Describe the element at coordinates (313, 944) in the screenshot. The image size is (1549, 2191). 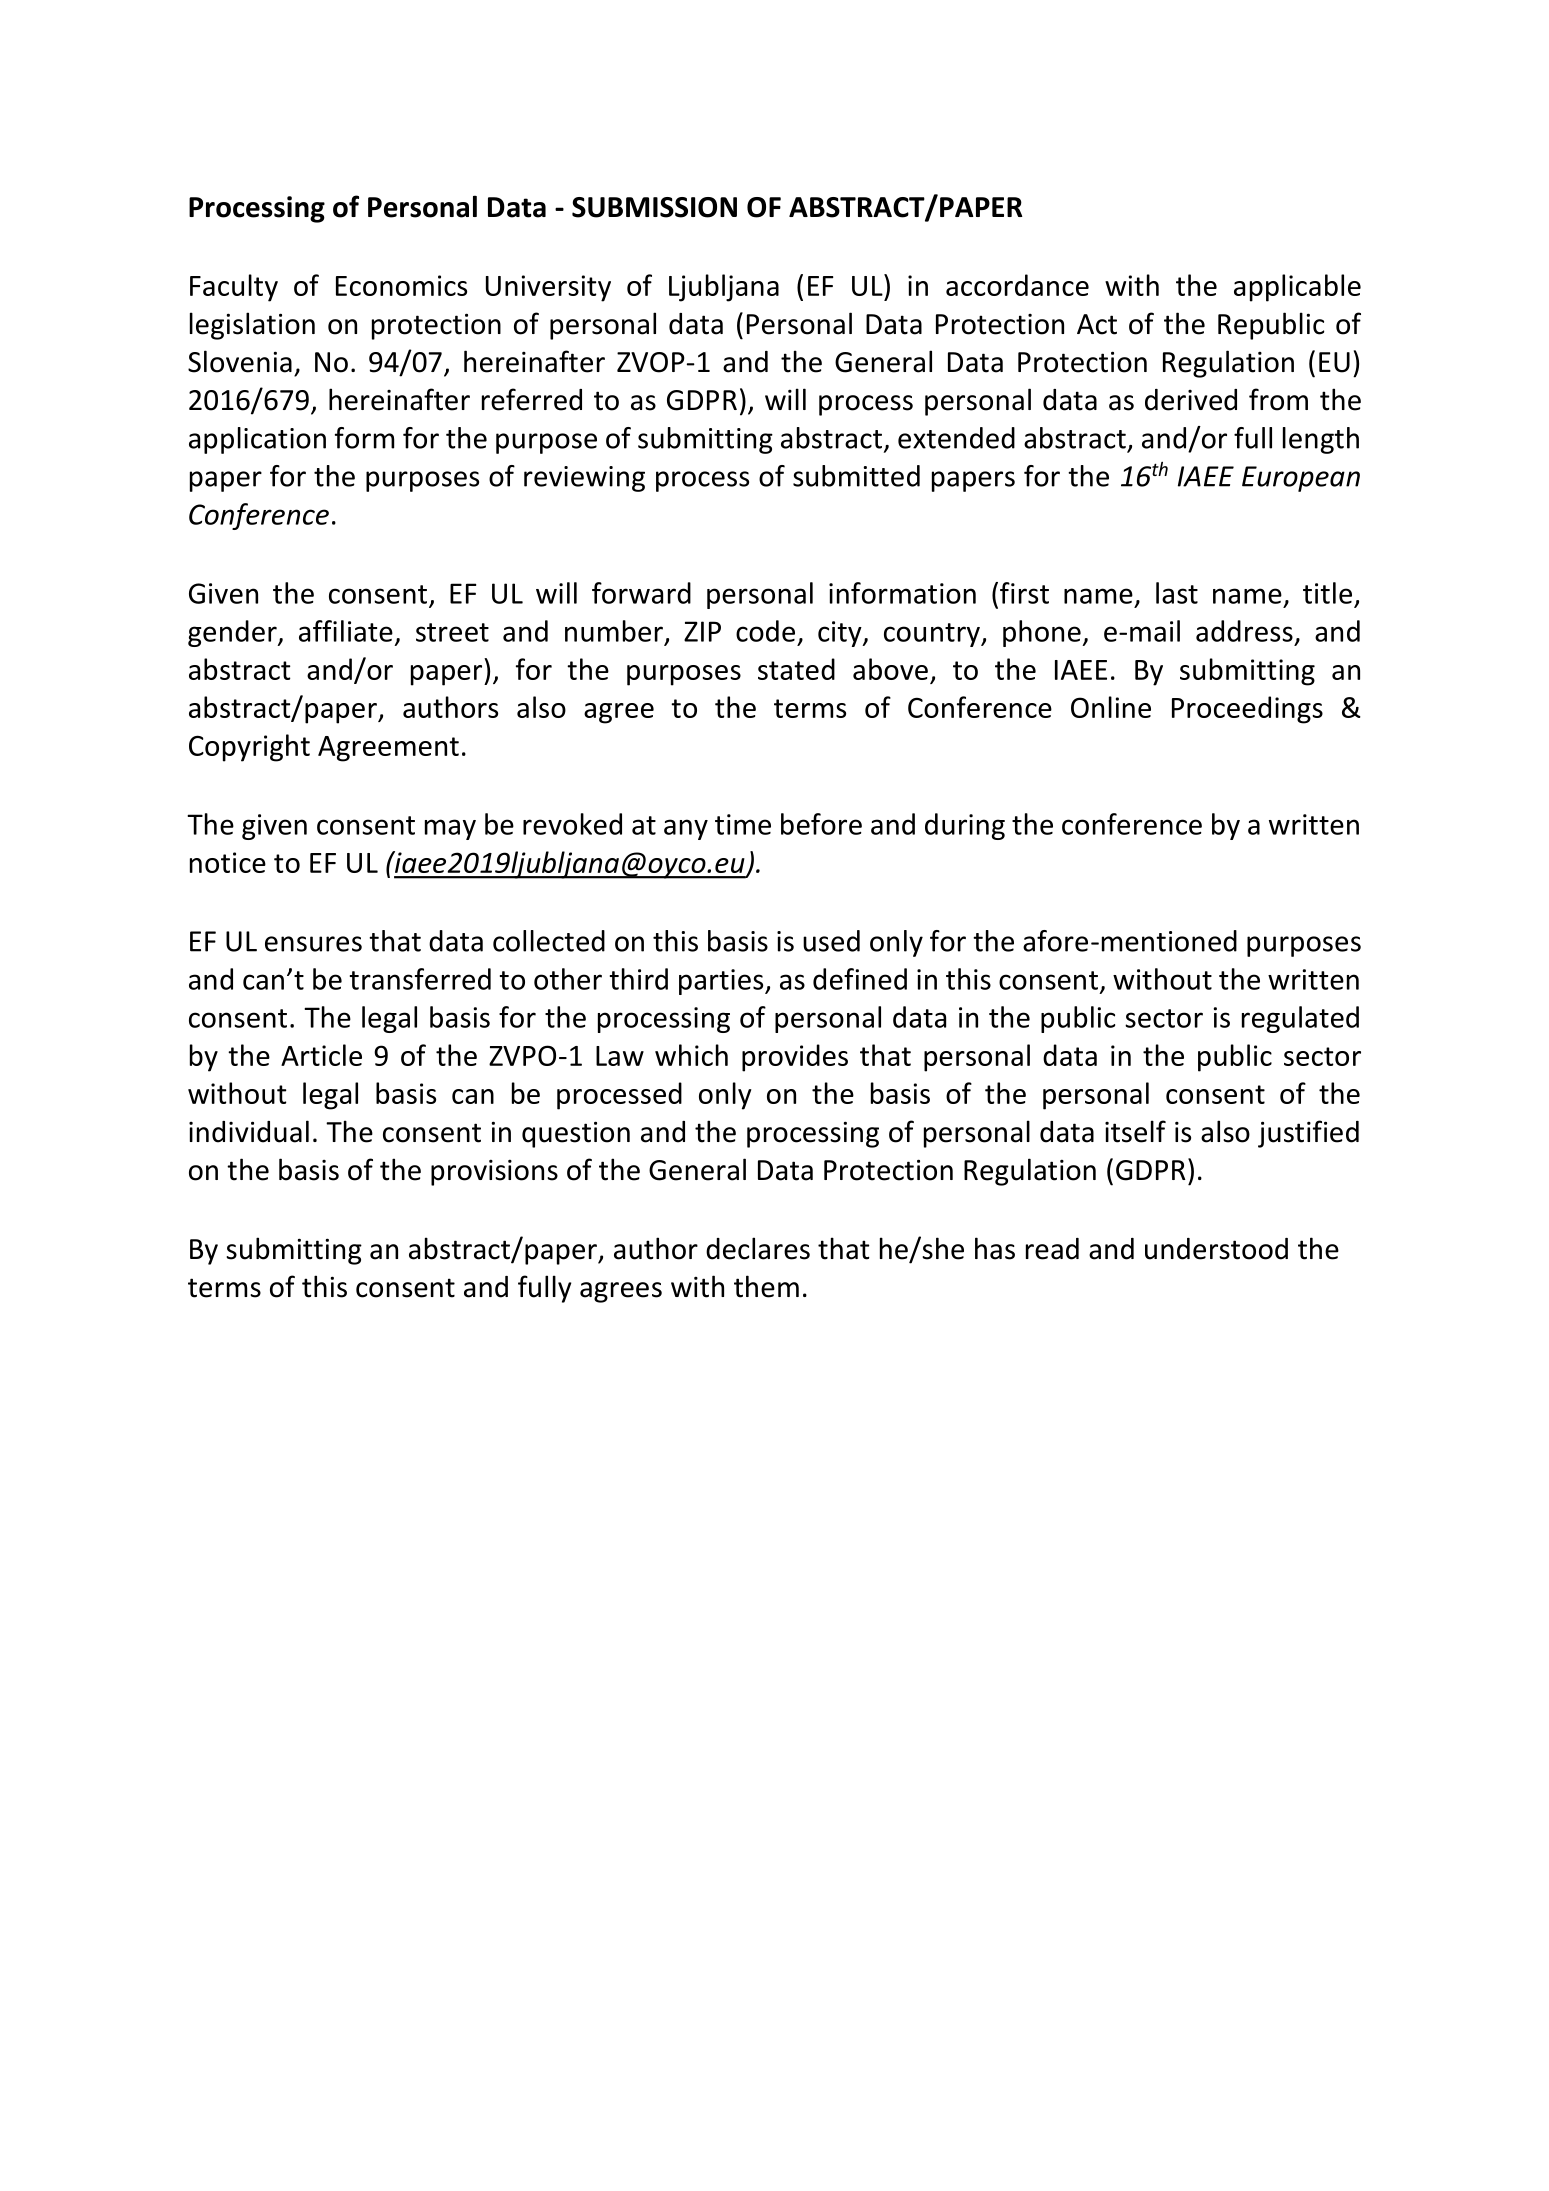
I see `ensures` at that location.
